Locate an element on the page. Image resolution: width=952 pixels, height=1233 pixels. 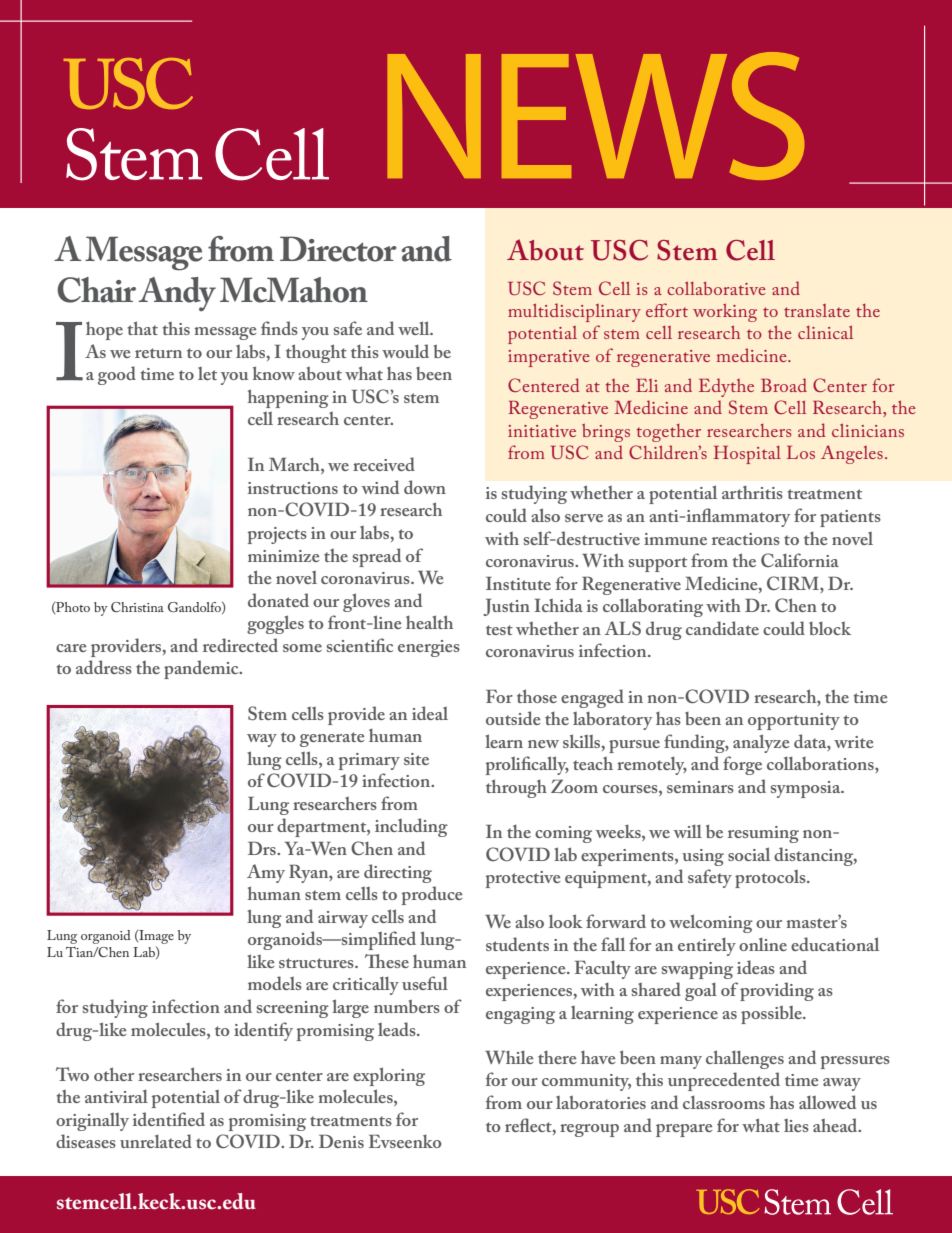
NEWS is located at coordinates (595, 116).
